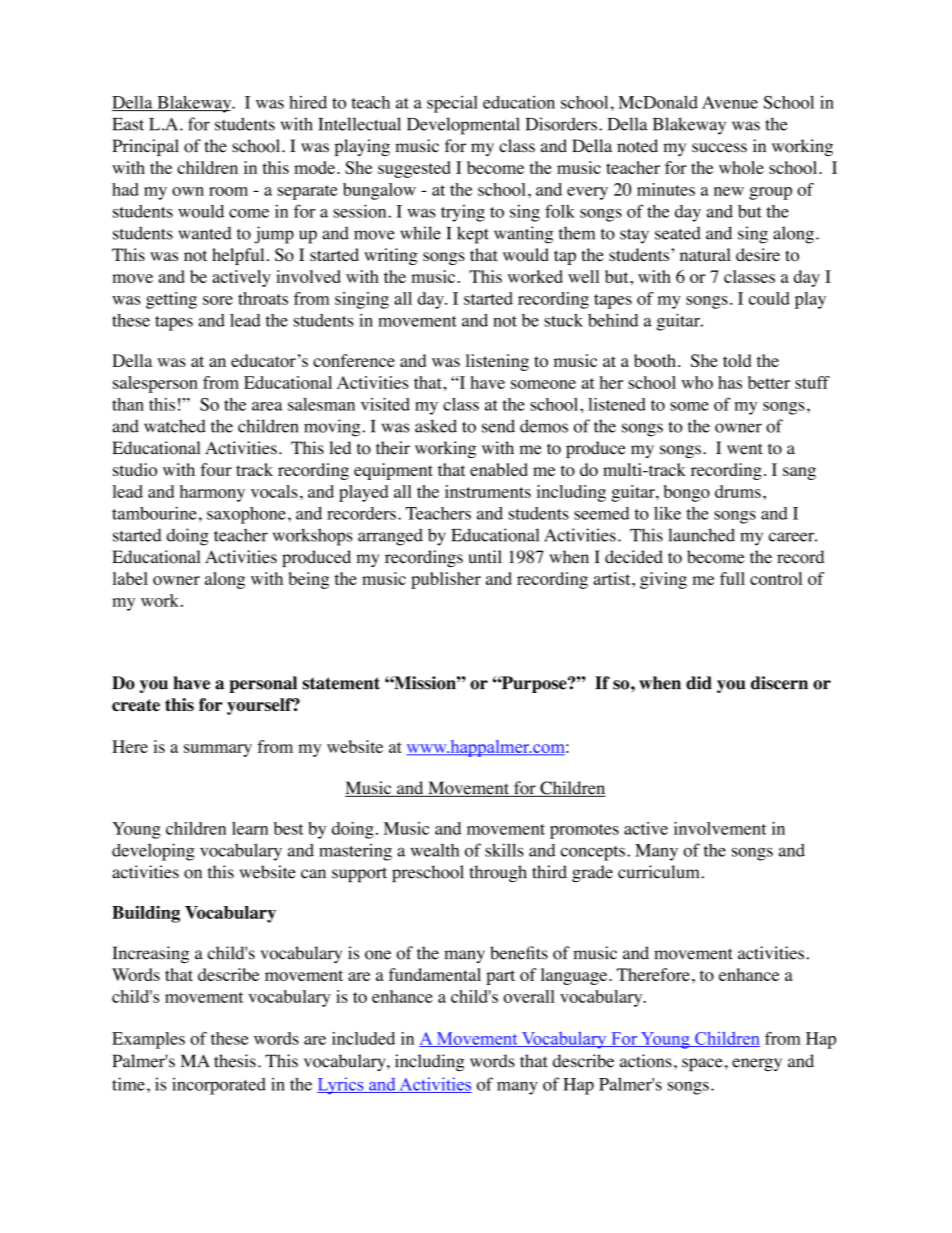  Describe the element at coordinates (218, 300) in the screenshot. I see `sore` at that location.
